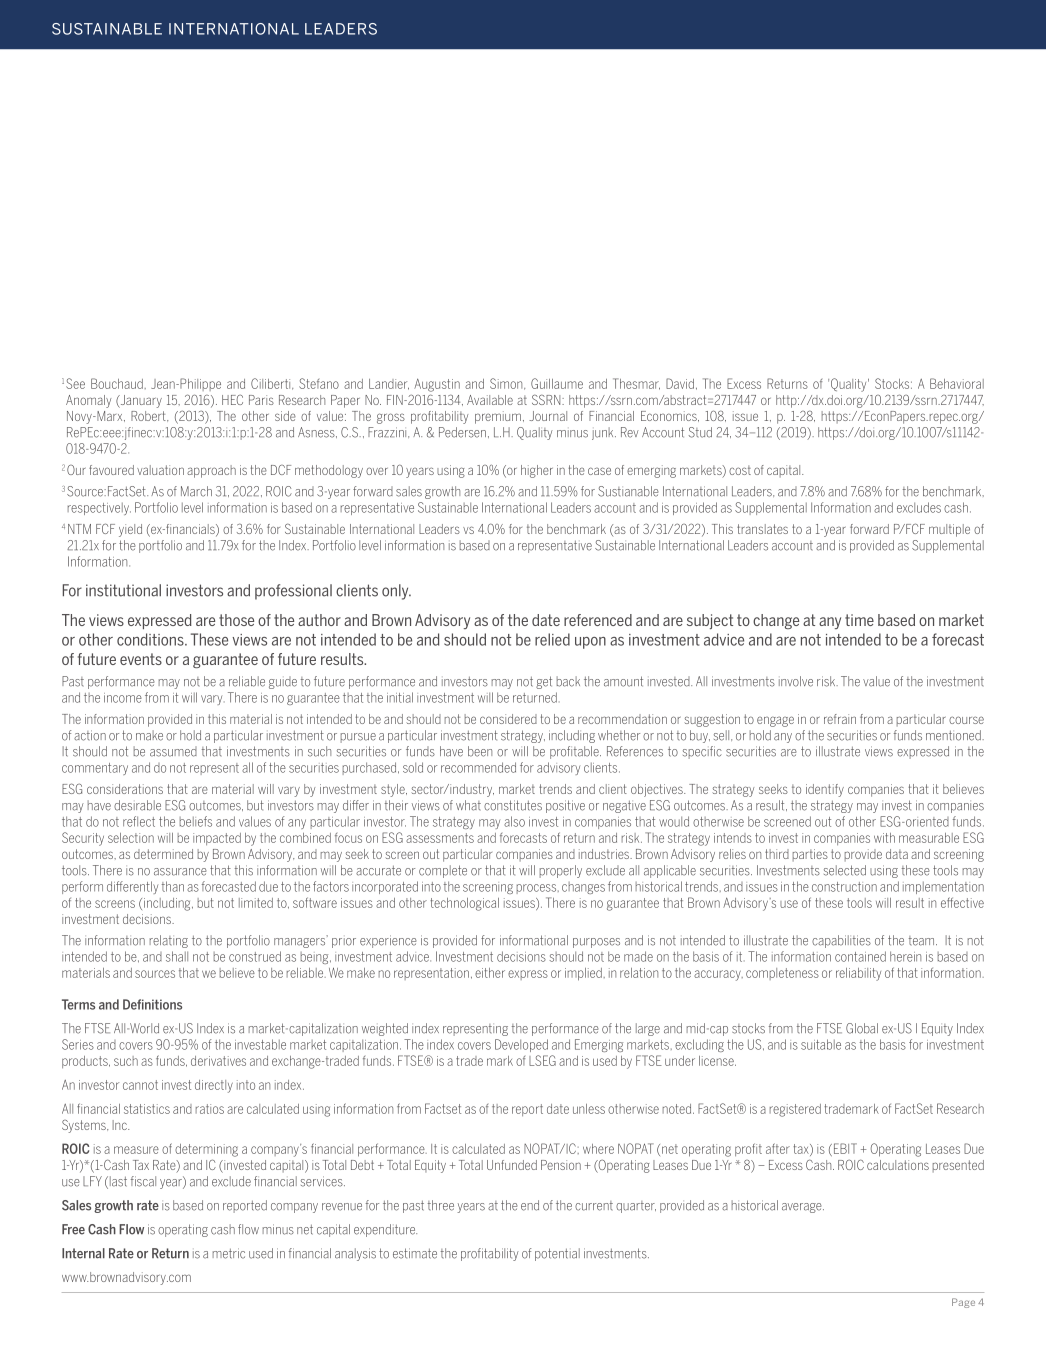 The image size is (1046, 1354). I want to click on income, so click(123, 698).
